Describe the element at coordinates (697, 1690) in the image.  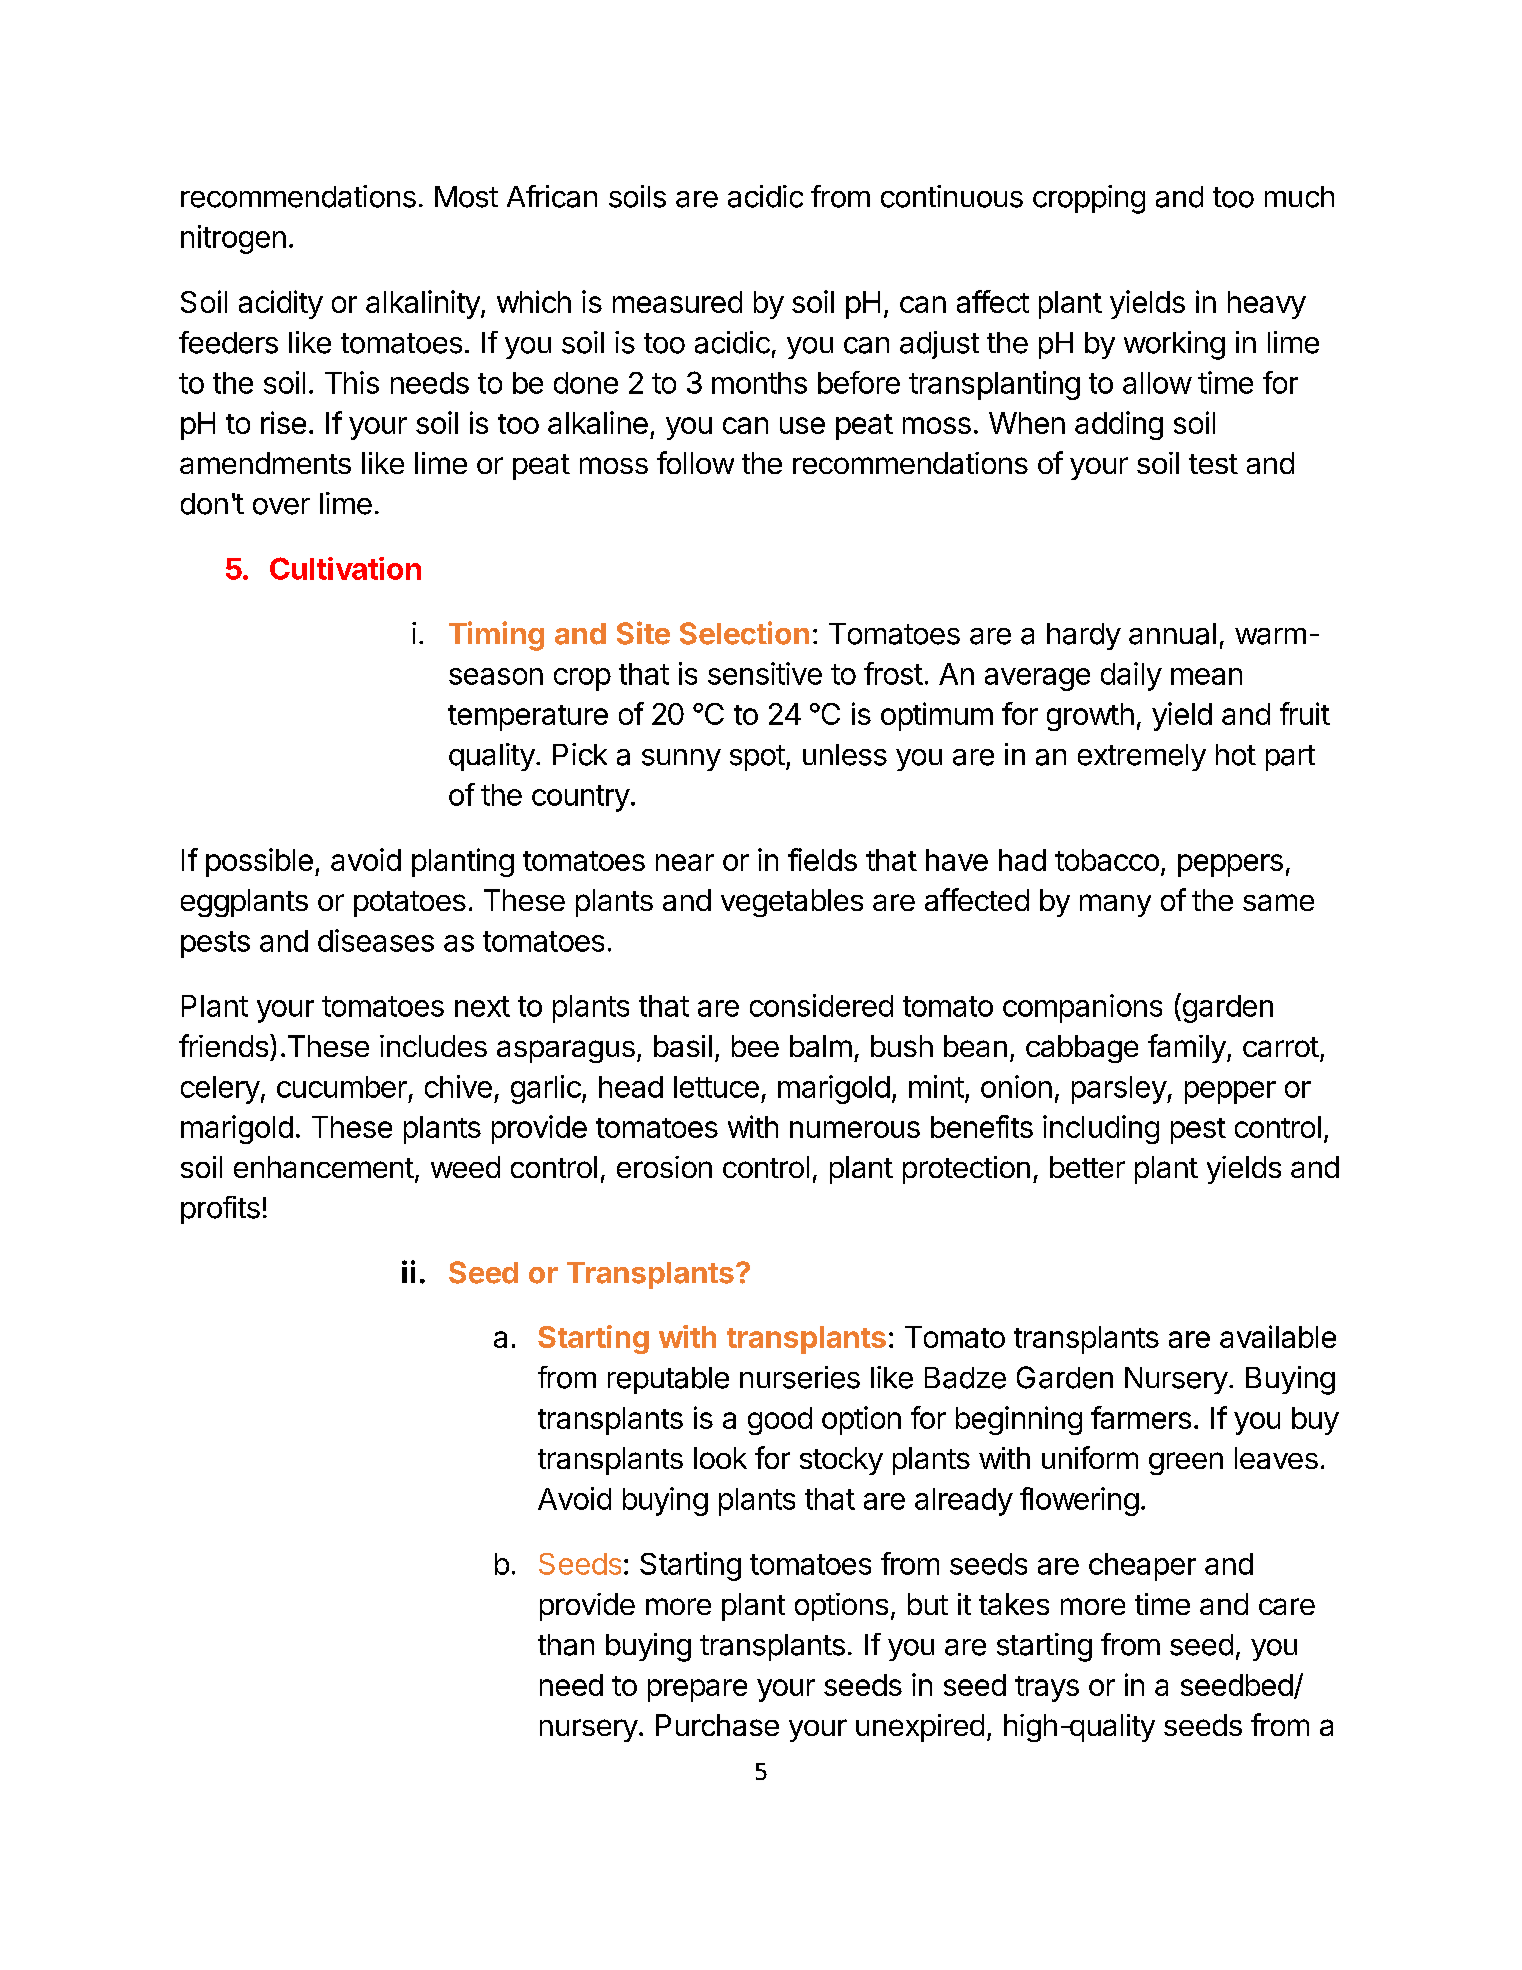
I see `prepare` at that location.
